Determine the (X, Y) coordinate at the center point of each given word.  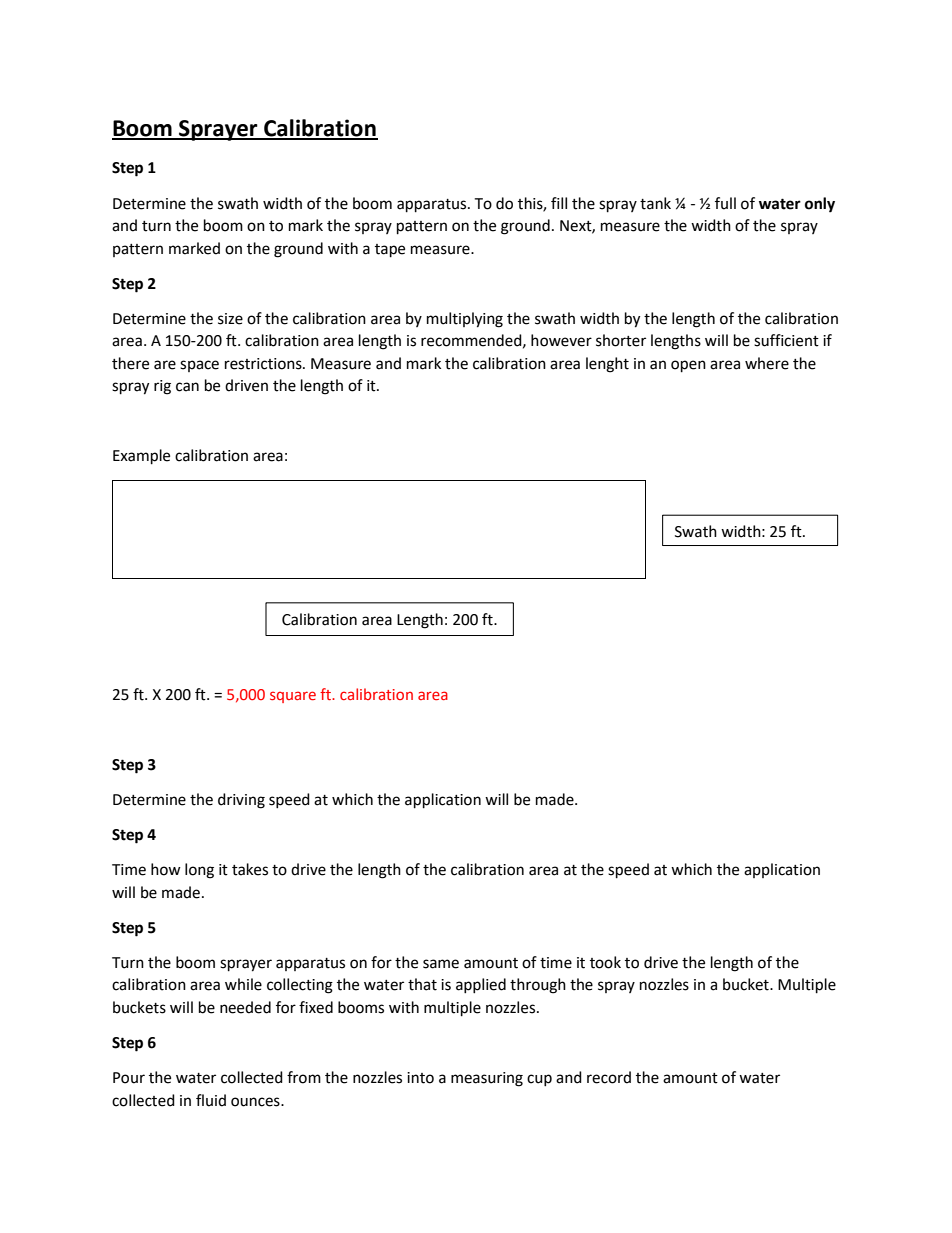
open (688, 366)
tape (390, 251)
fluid (211, 1100)
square (293, 697)
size (230, 319)
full (725, 203)
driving (241, 801)
